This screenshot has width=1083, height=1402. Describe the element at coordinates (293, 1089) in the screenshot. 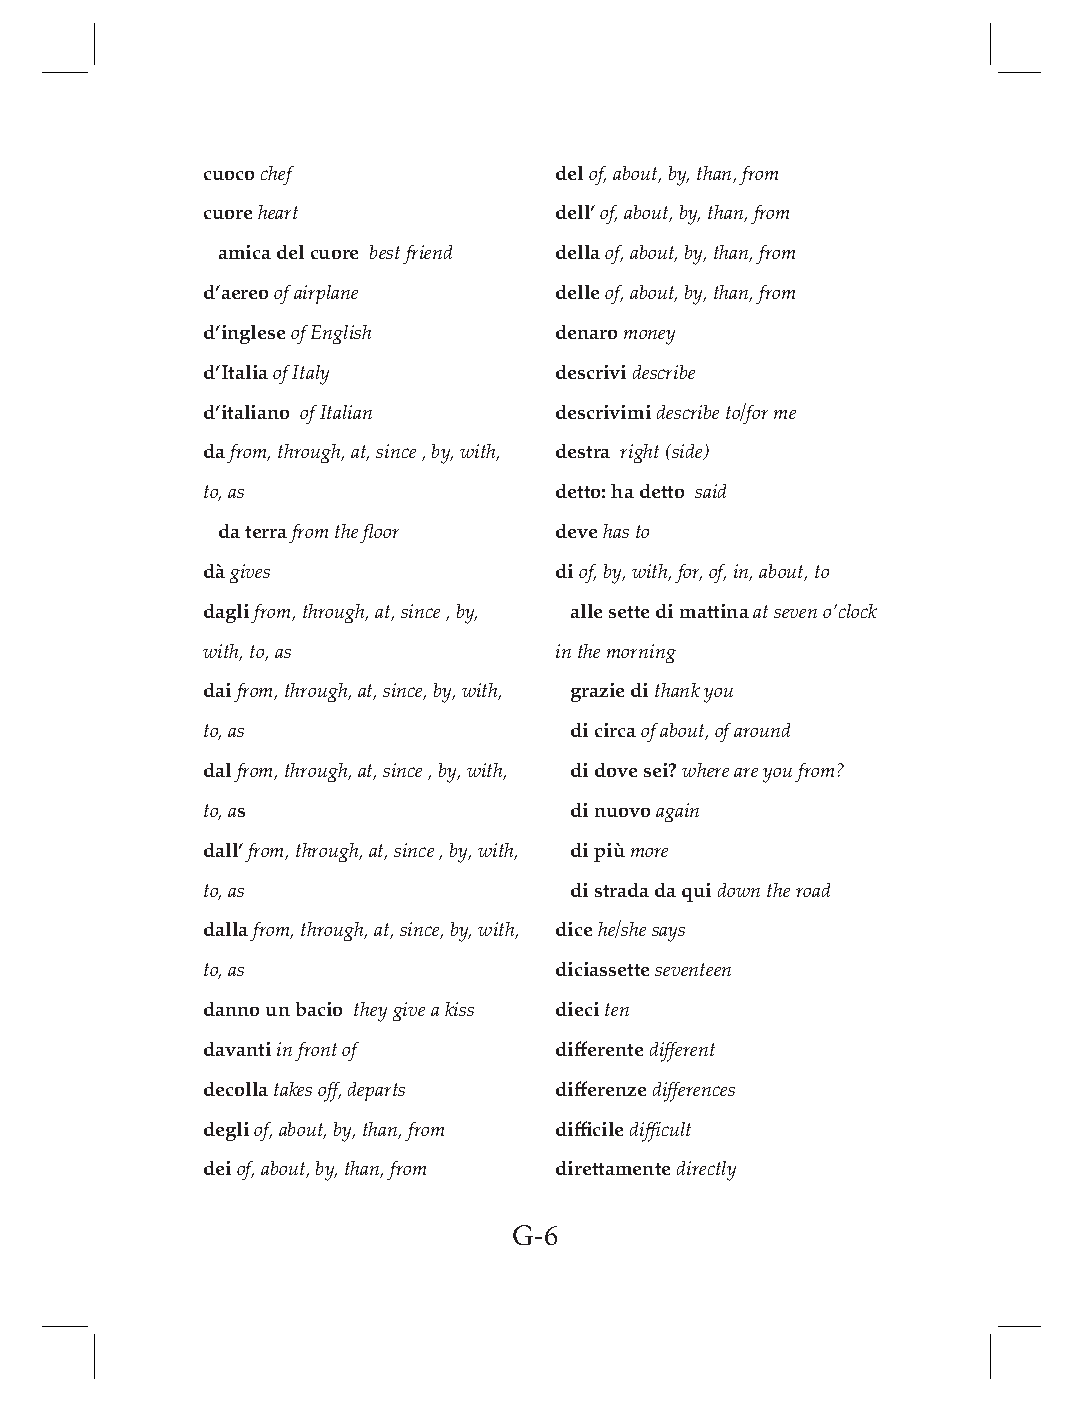

I see `takes` at that location.
